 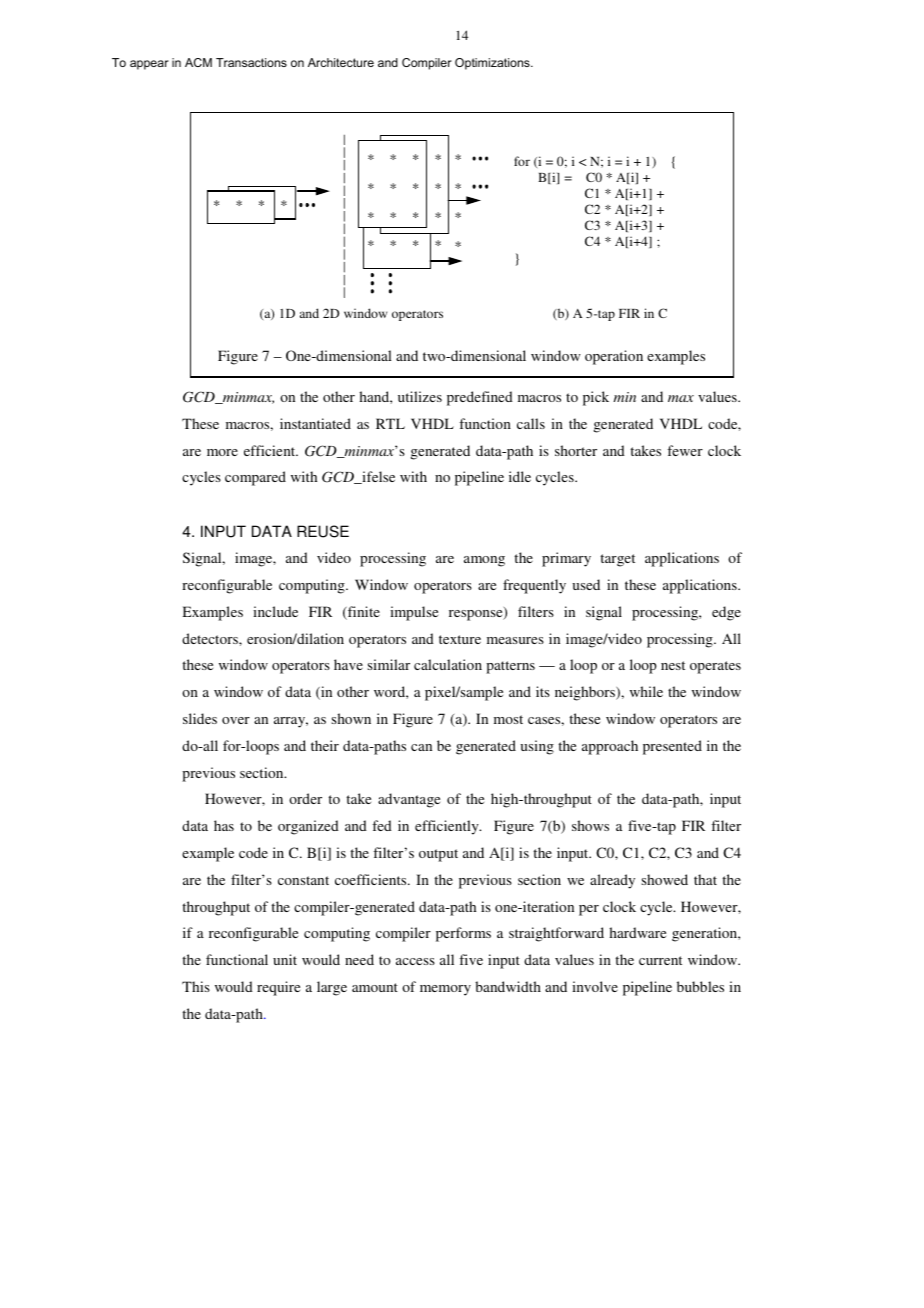 I want to click on nest, so click(x=673, y=665).
